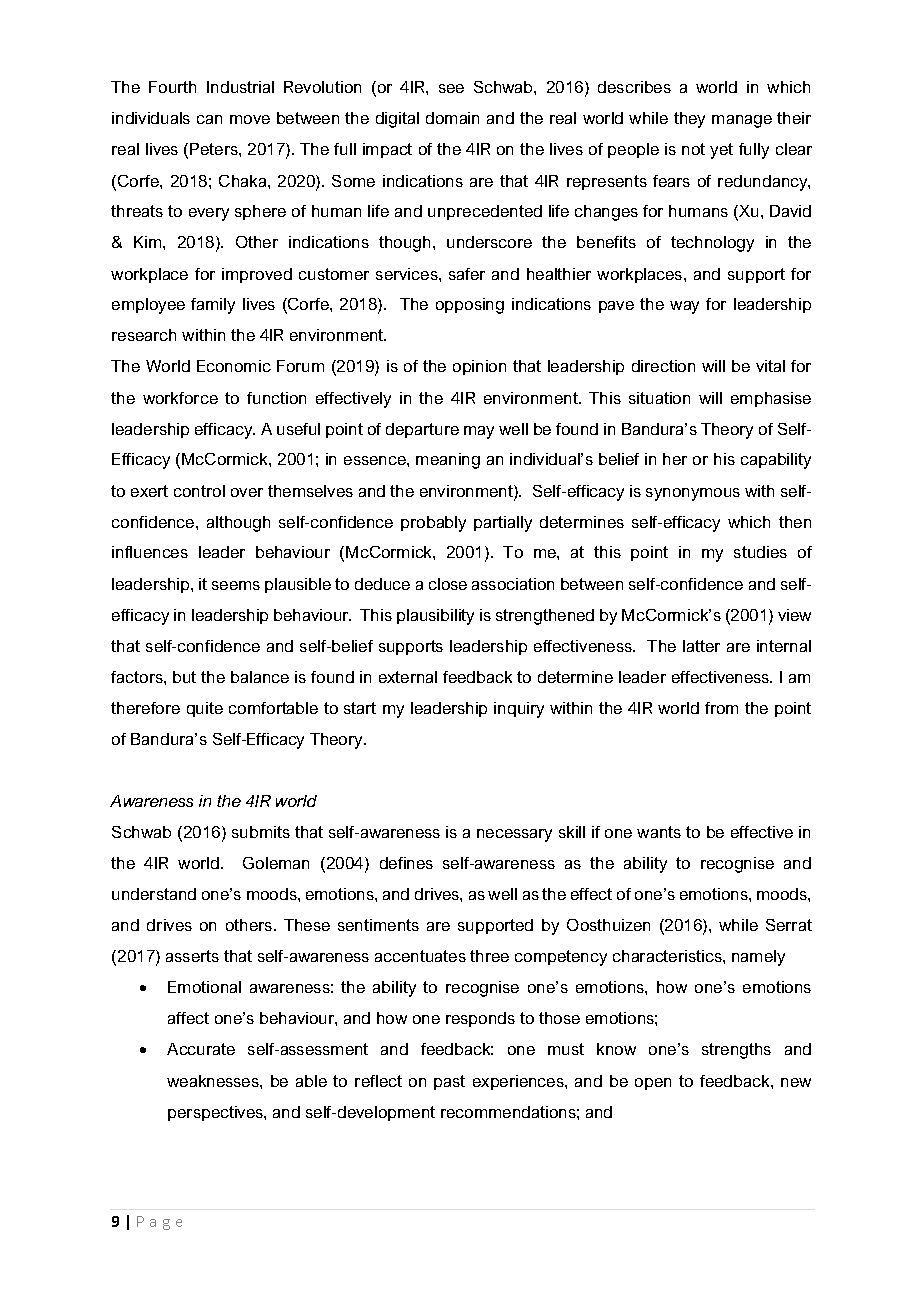 Image resolution: width=924 pixels, height=1308 pixels. What do you see at coordinates (721, 708) in the screenshot?
I see `from` at bounding box center [721, 708].
